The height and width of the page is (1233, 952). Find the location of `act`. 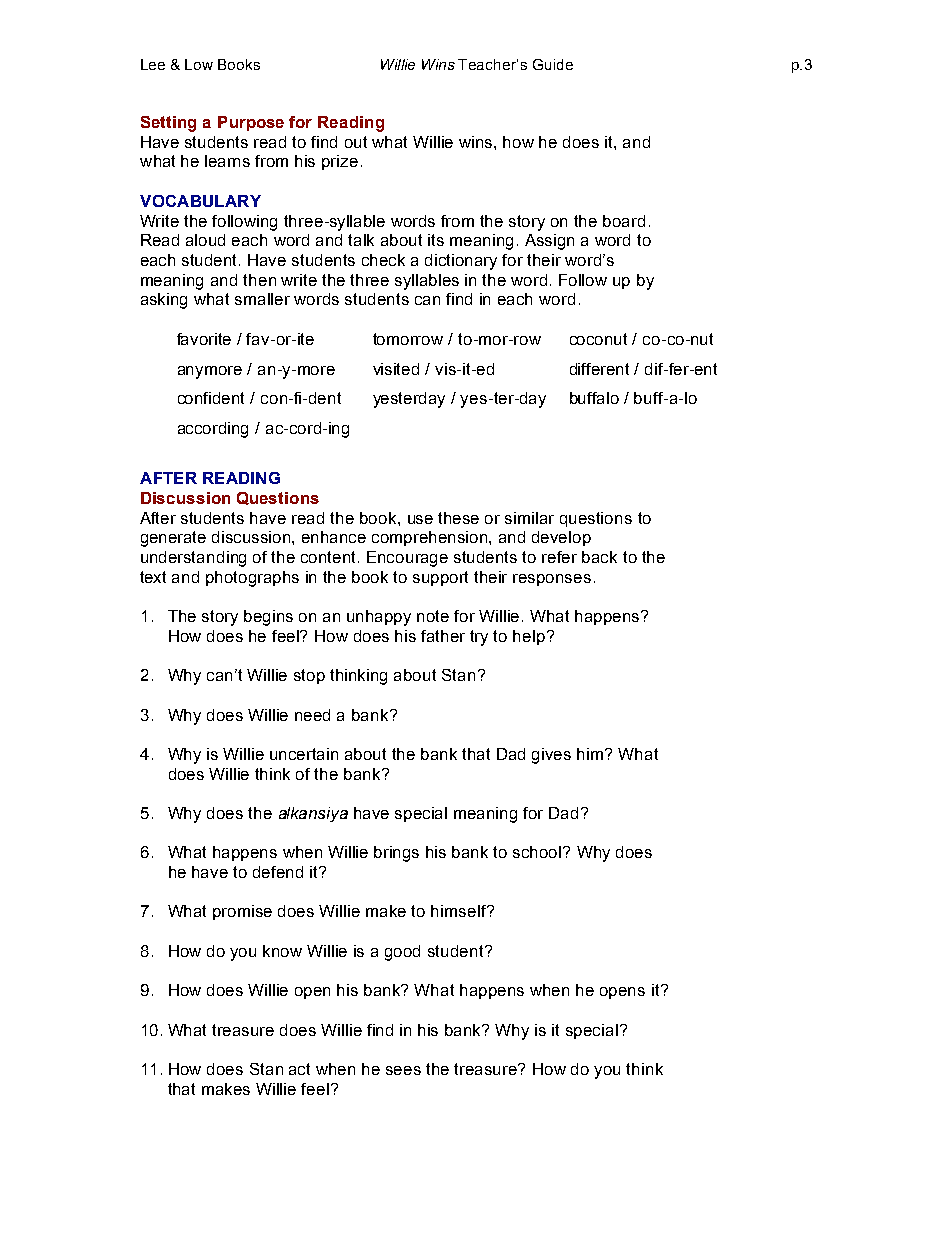

act is located at coordinates (299, 1069).
